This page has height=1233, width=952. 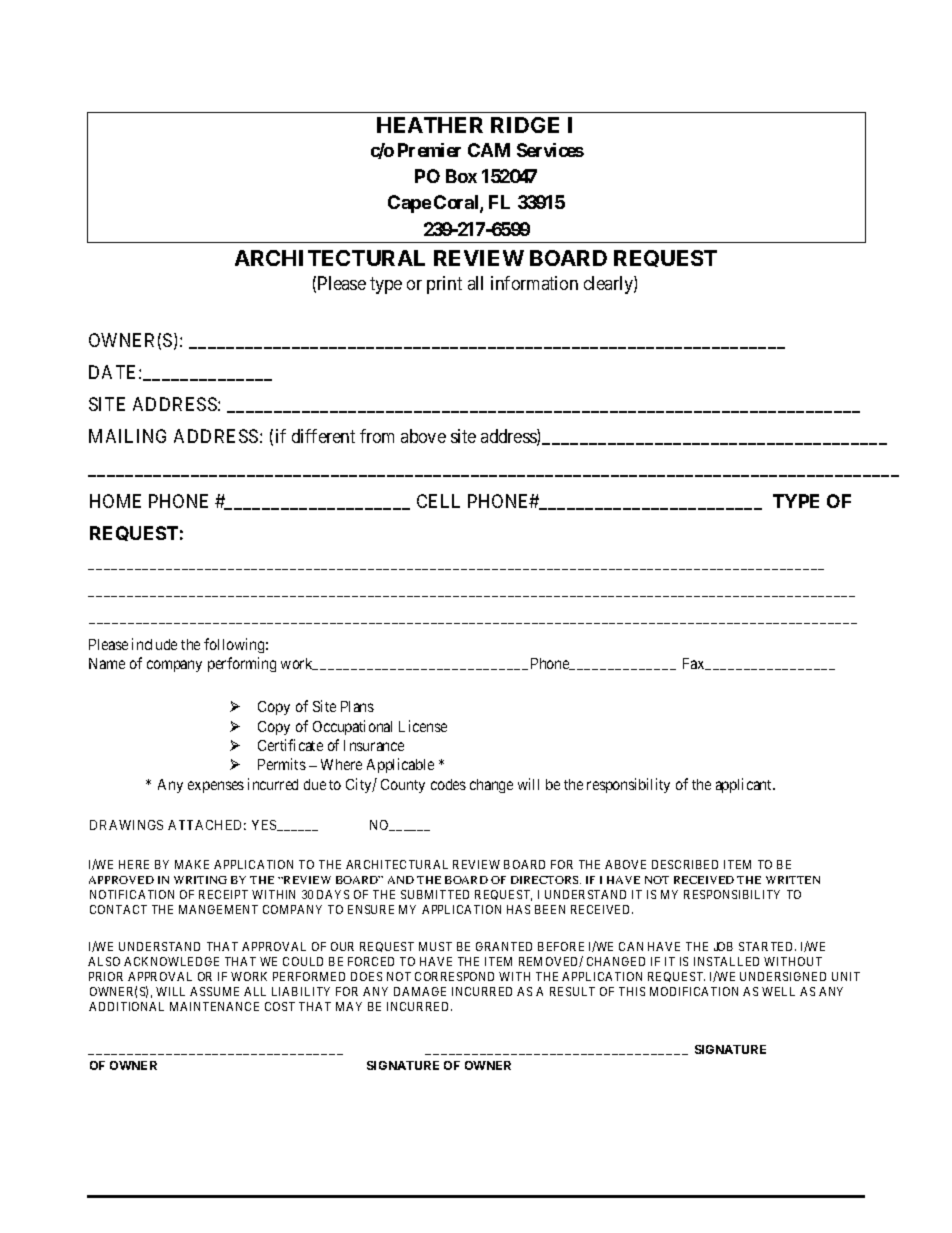 I want to click on UNDERSIGNED, so click(x=783, y=976).
